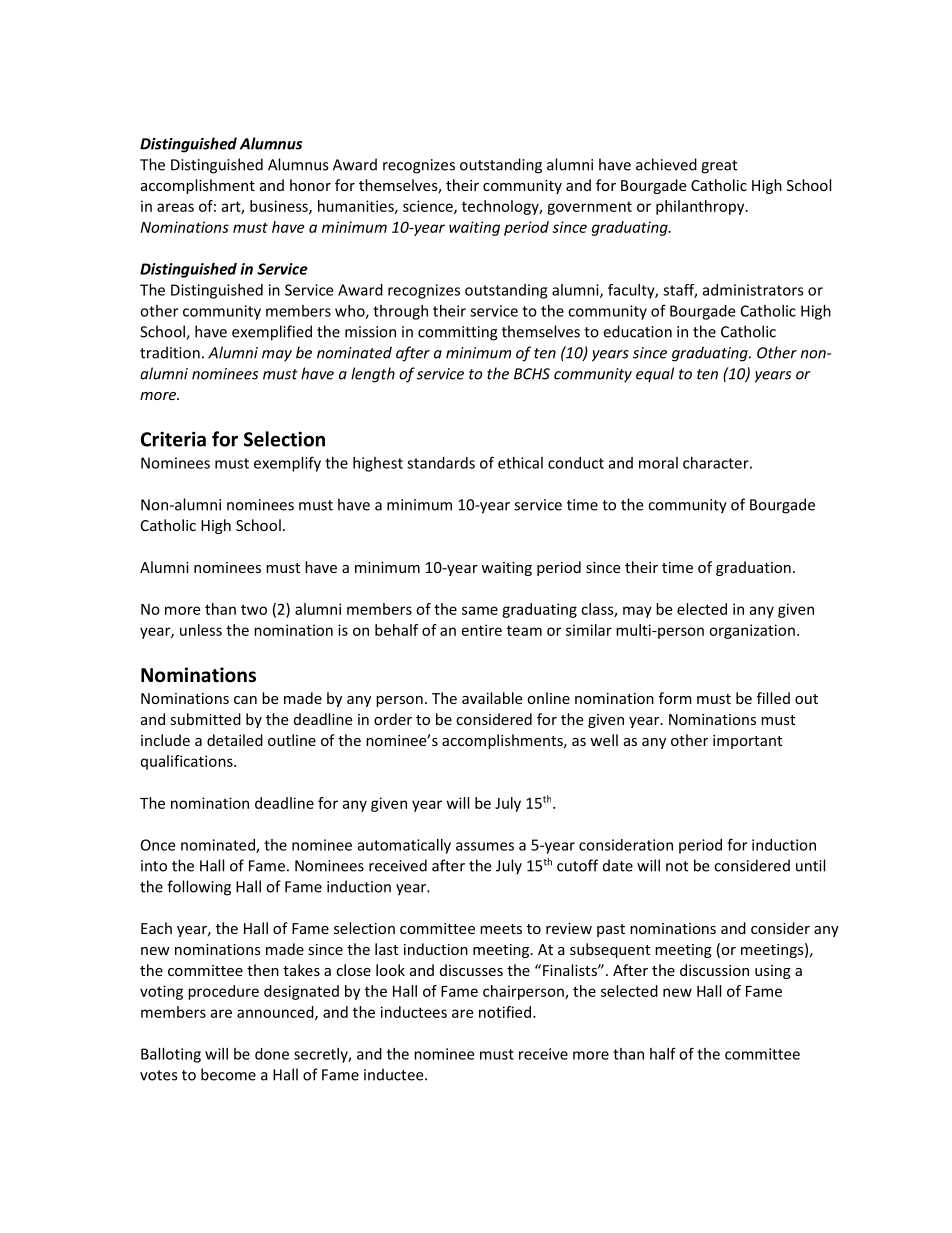 The height and width of the page is (1233, 952). I want to click on available, so click(492, 698).
